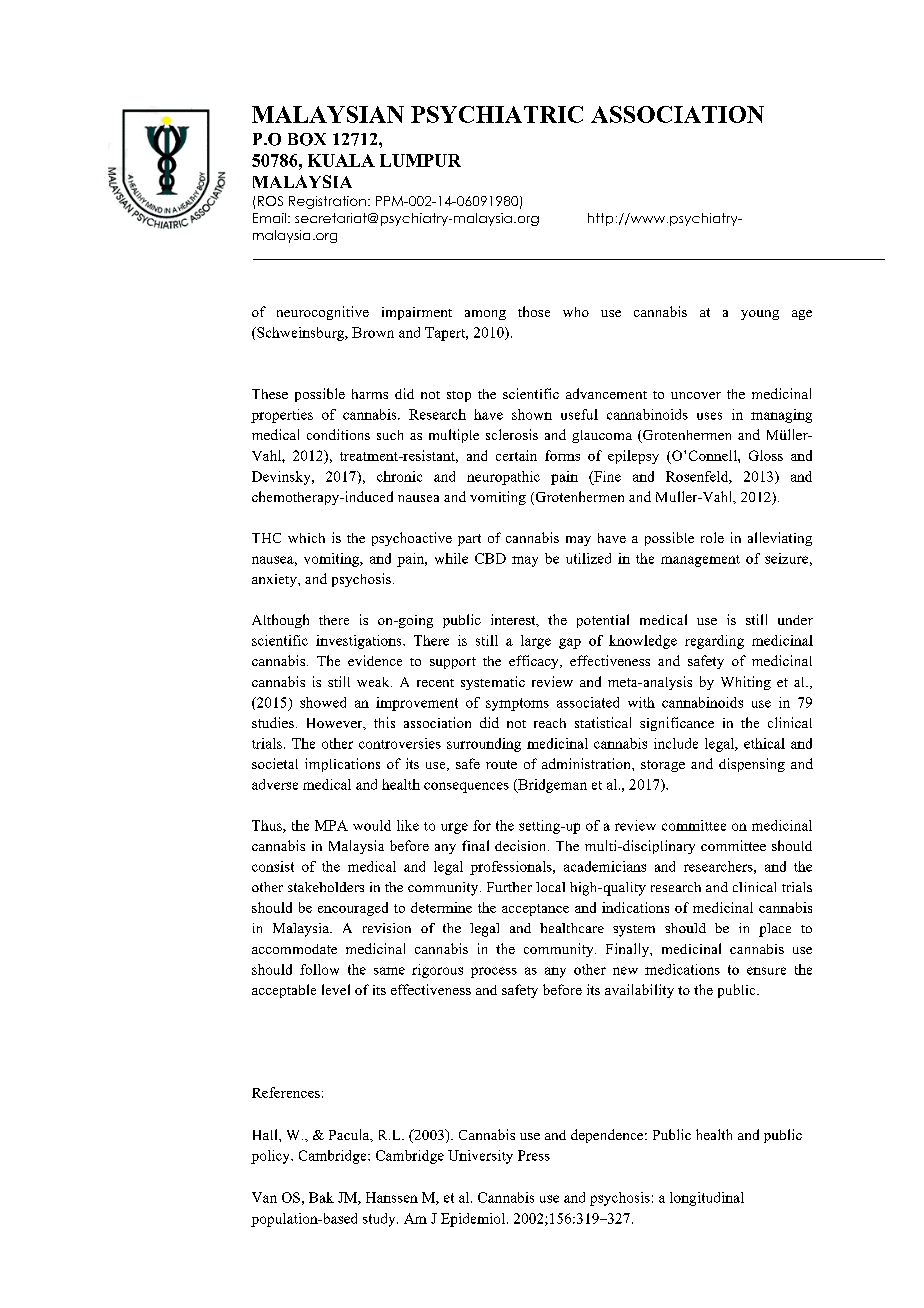  What do you see at coordinates (321, 1197) in the screenshot?
I see `Bak` at bounding box center [321, 1197].
